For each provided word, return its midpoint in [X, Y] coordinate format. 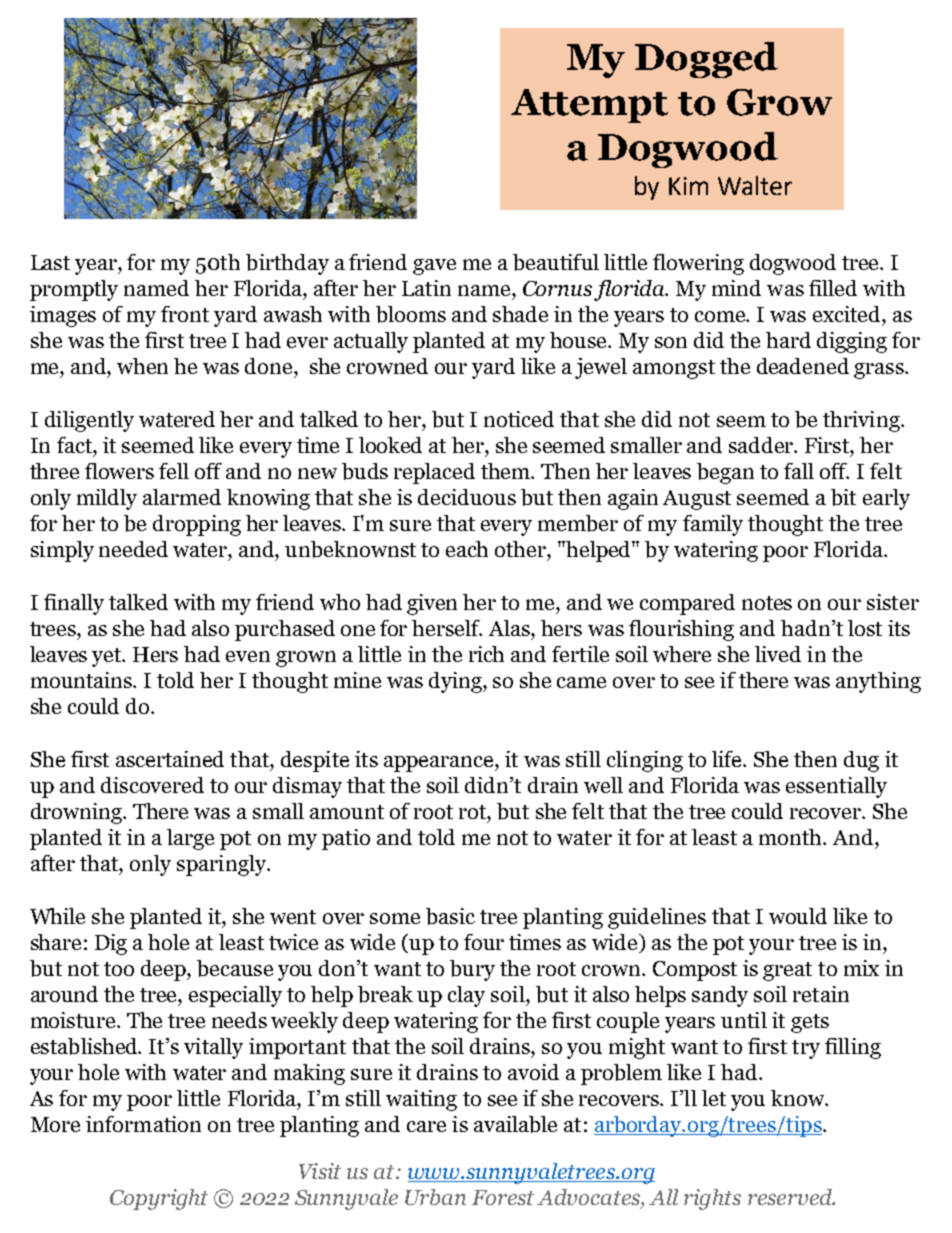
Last [50, 262]
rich [486, 654]
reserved [791, 1197]
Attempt [589, 106]
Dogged [706, 60]
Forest [503, 1197]
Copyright [159, 1199]
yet [108, 657]
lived [778, 654]
